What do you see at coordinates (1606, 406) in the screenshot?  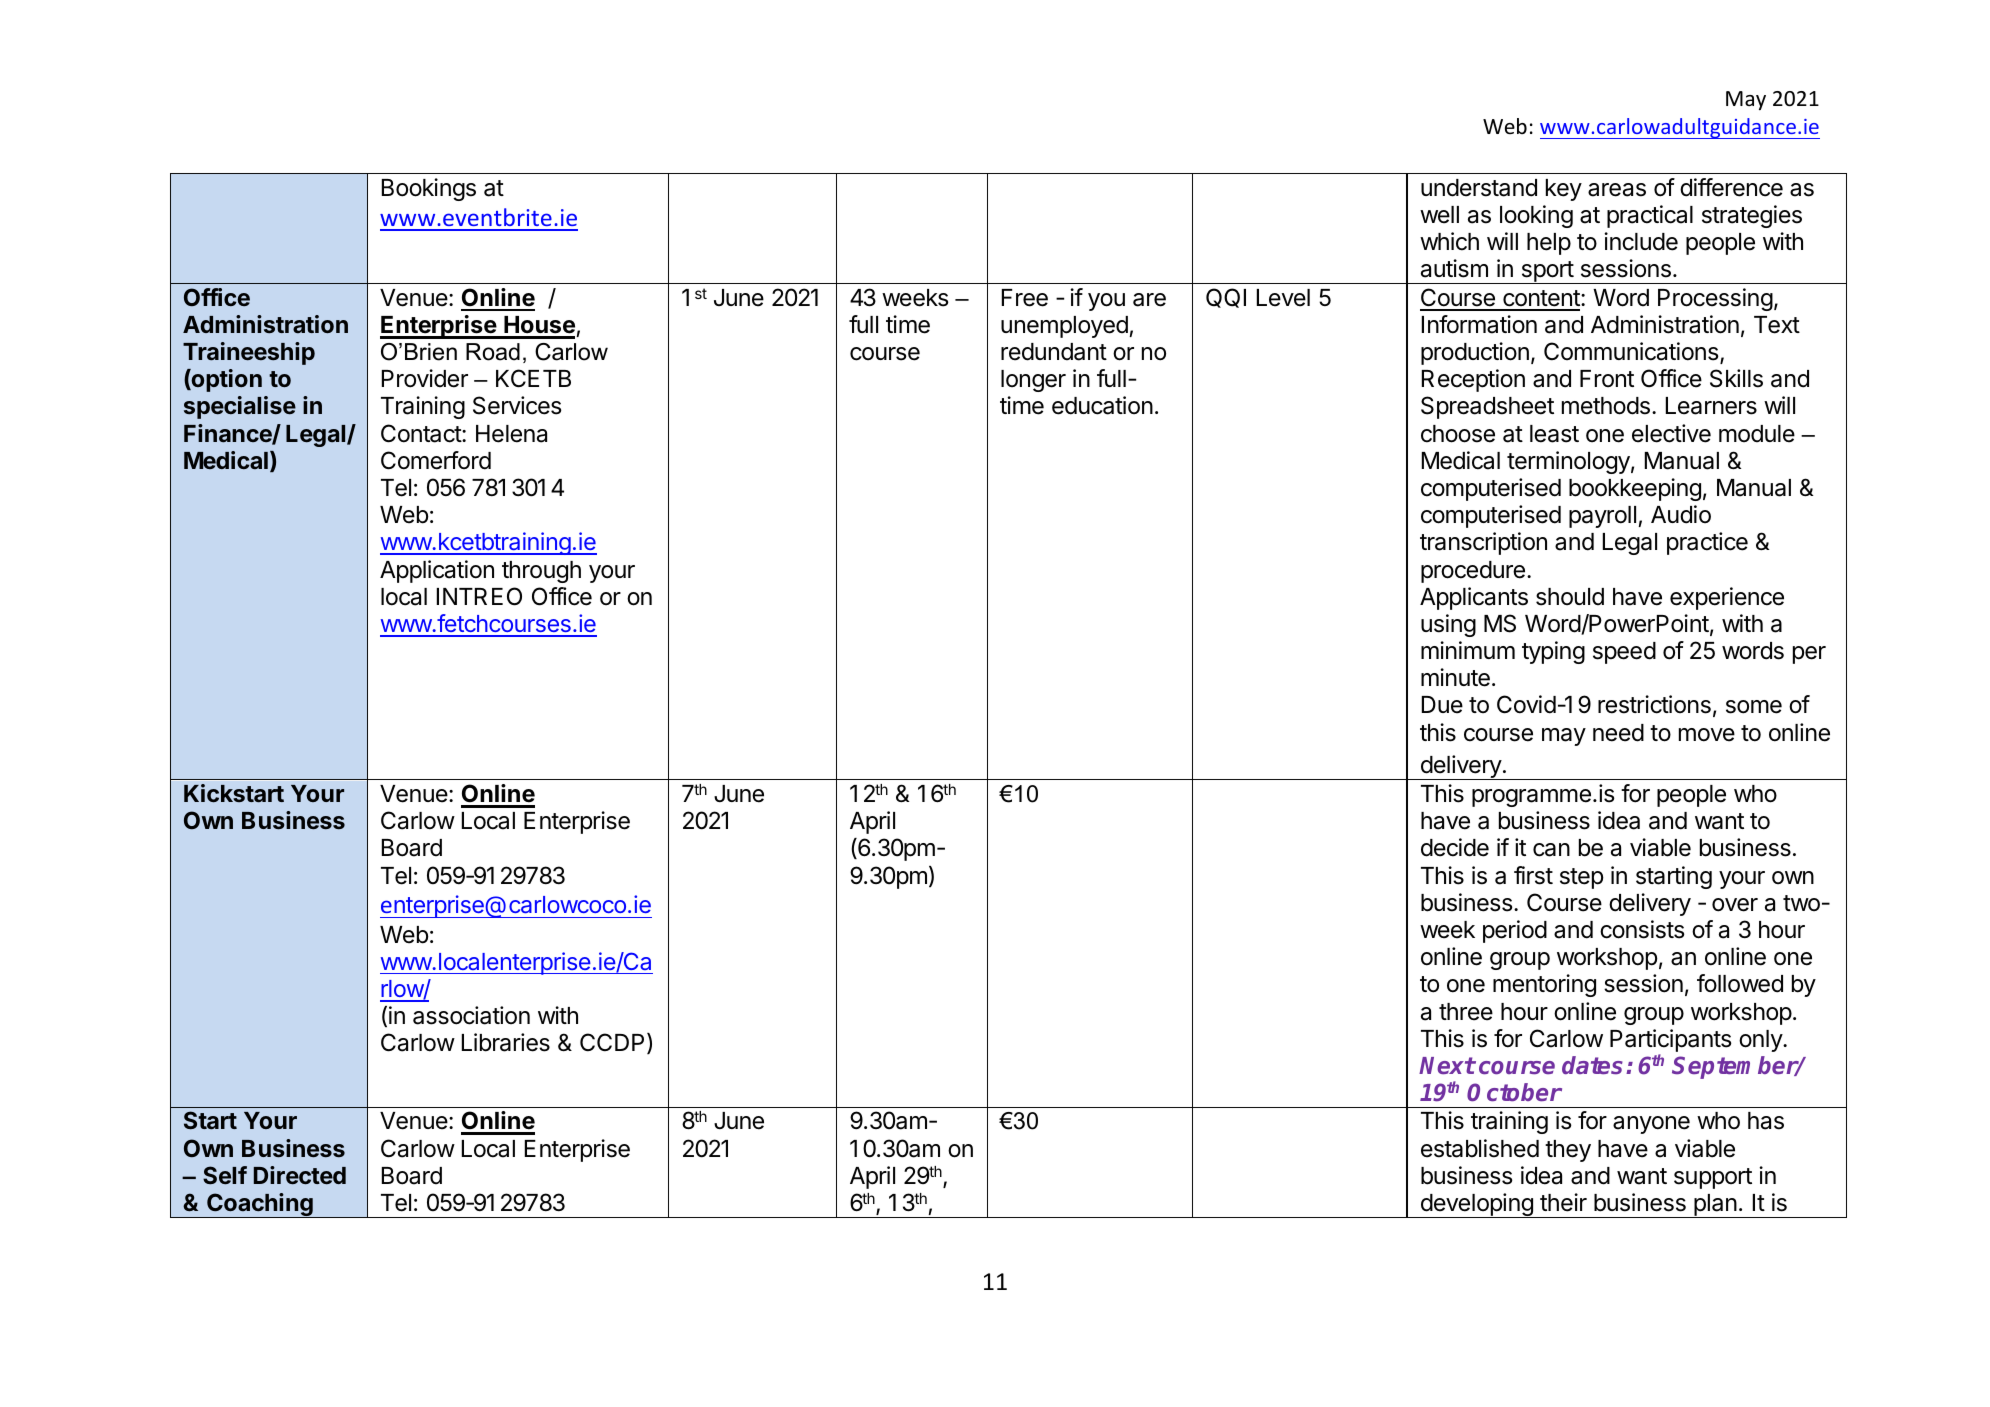 I see `methods` at bounding box center [1606, 406].
